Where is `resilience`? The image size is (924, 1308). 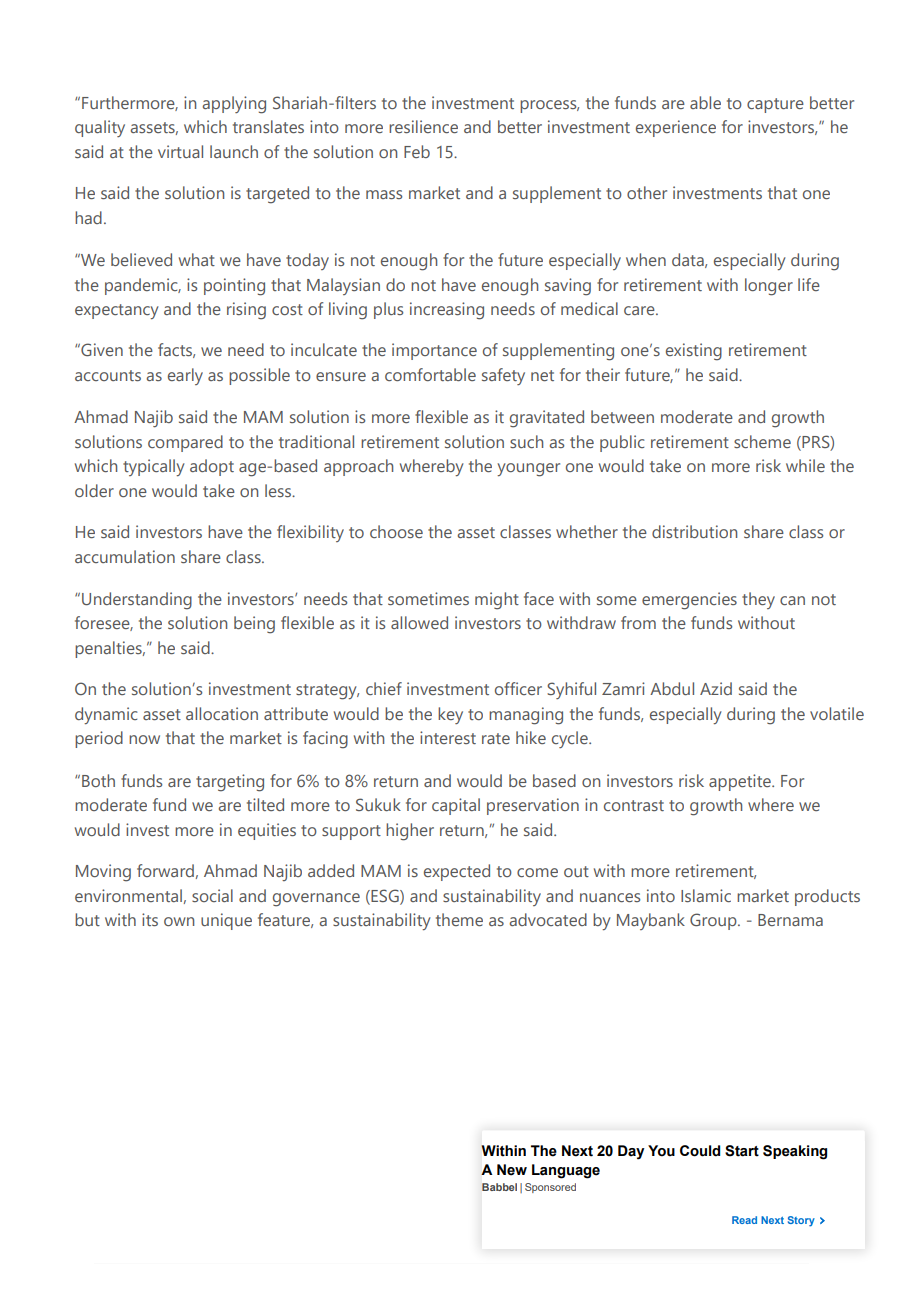
resilience is located at coordinates (423, 126).
